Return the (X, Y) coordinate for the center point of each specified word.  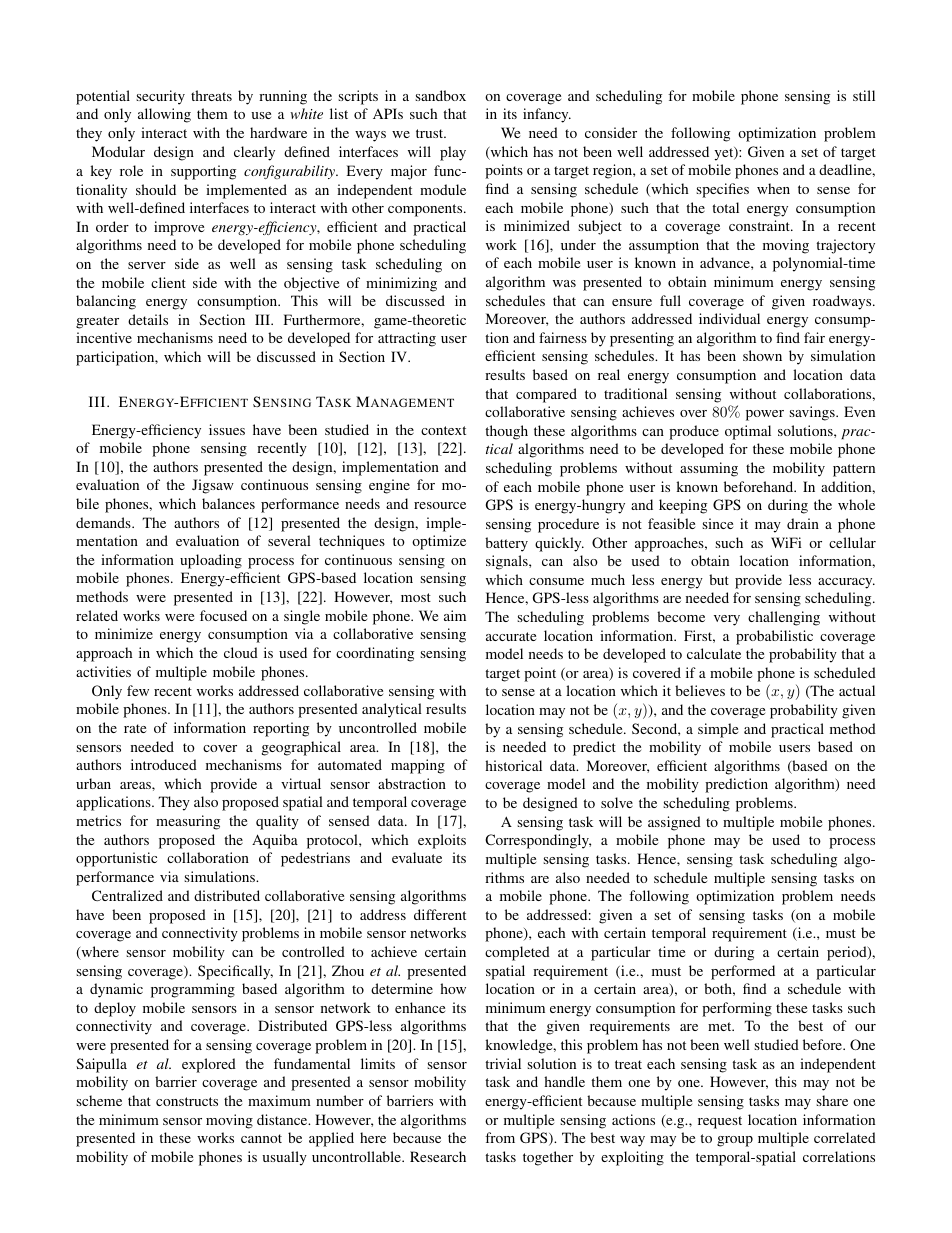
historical (513, 765)
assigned (674, 823)
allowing (164, 115)
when (773, 188)
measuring (188, 822)
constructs (187, 1101)
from (500, 1137)
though (506, 432)
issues (227, 429)
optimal (748, 432)
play (453, 153)
